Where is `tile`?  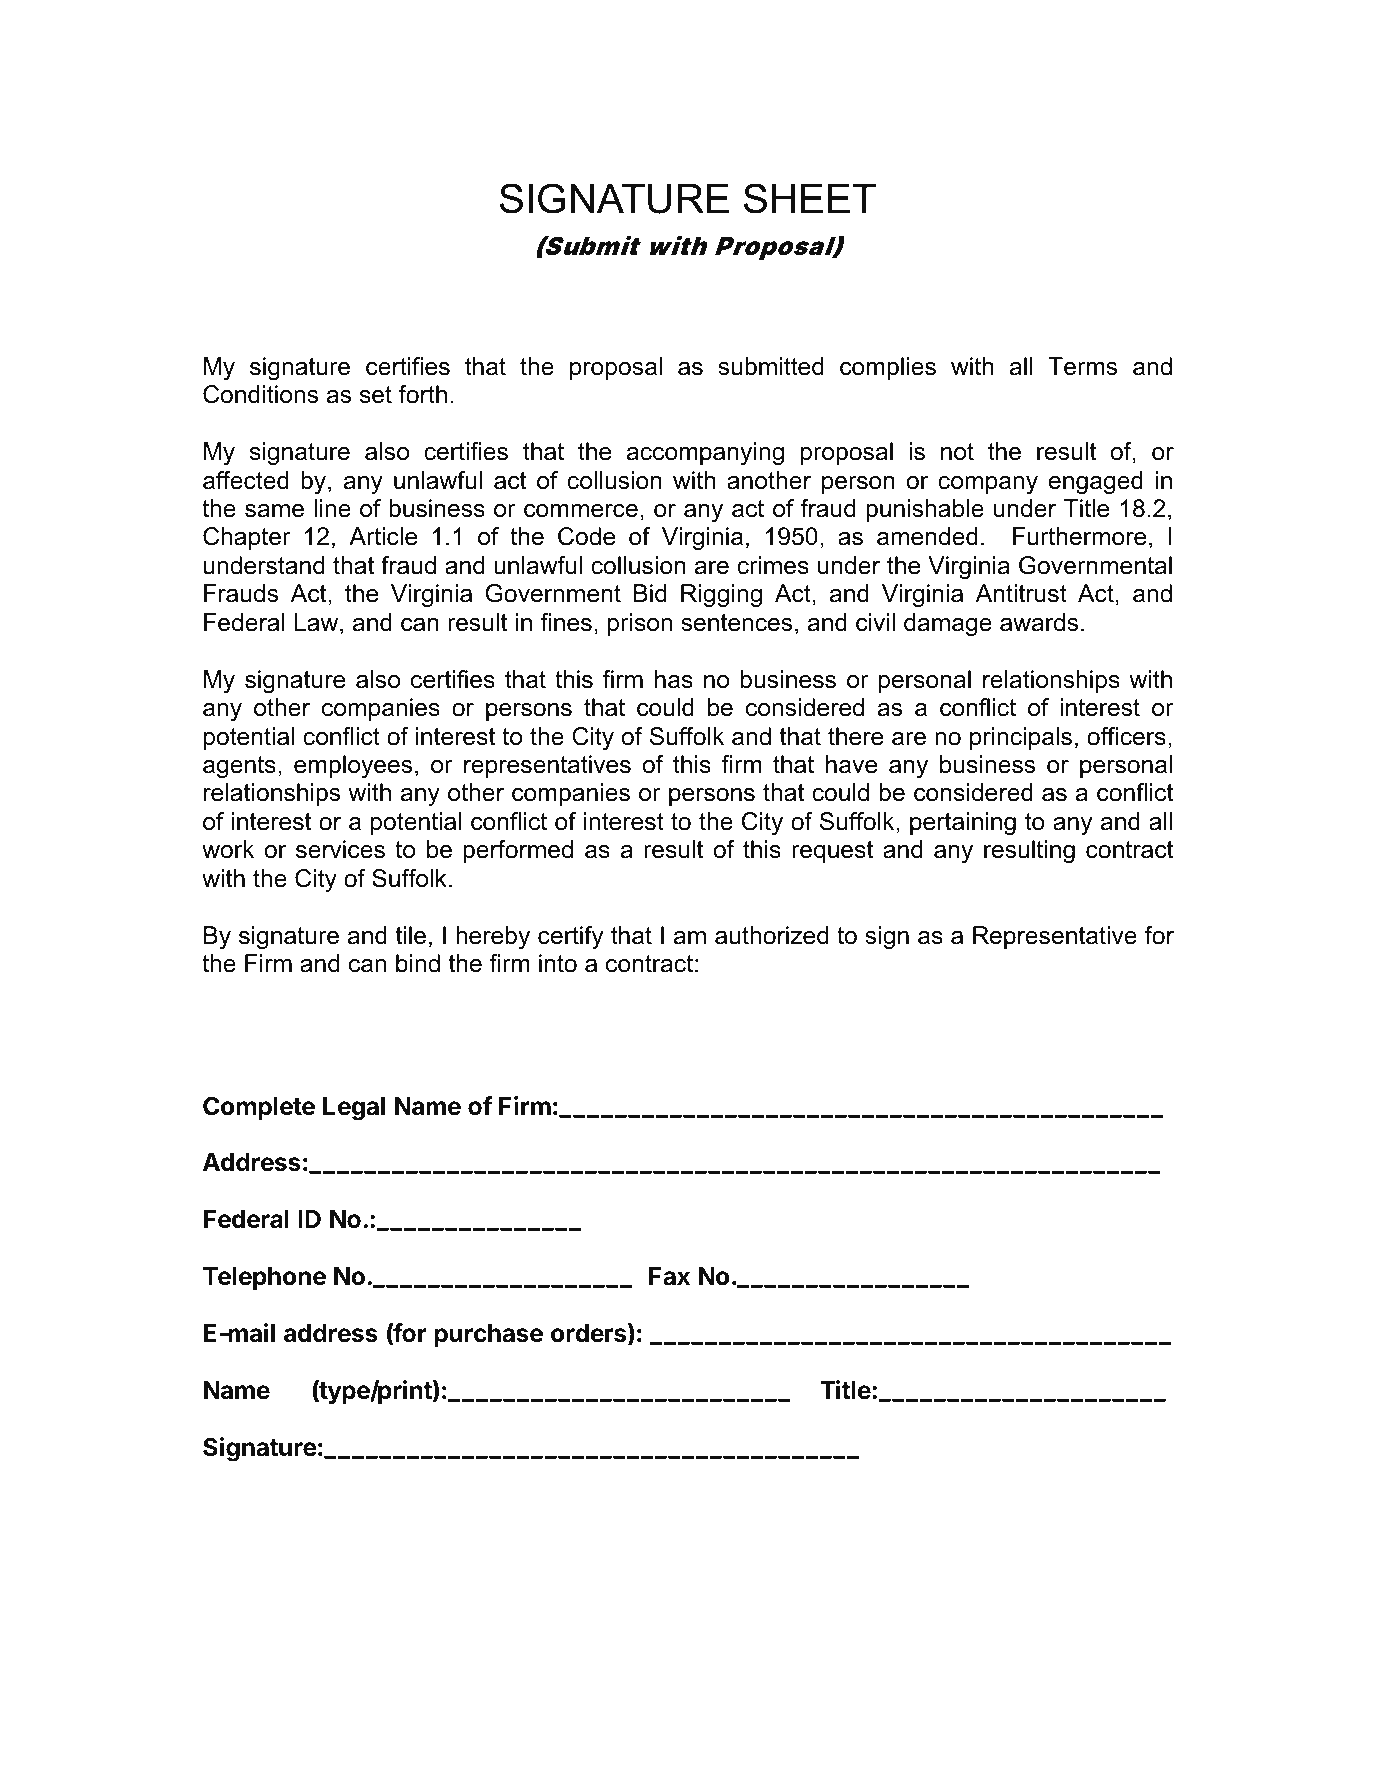 tile is located at coordinates (411, 935).
